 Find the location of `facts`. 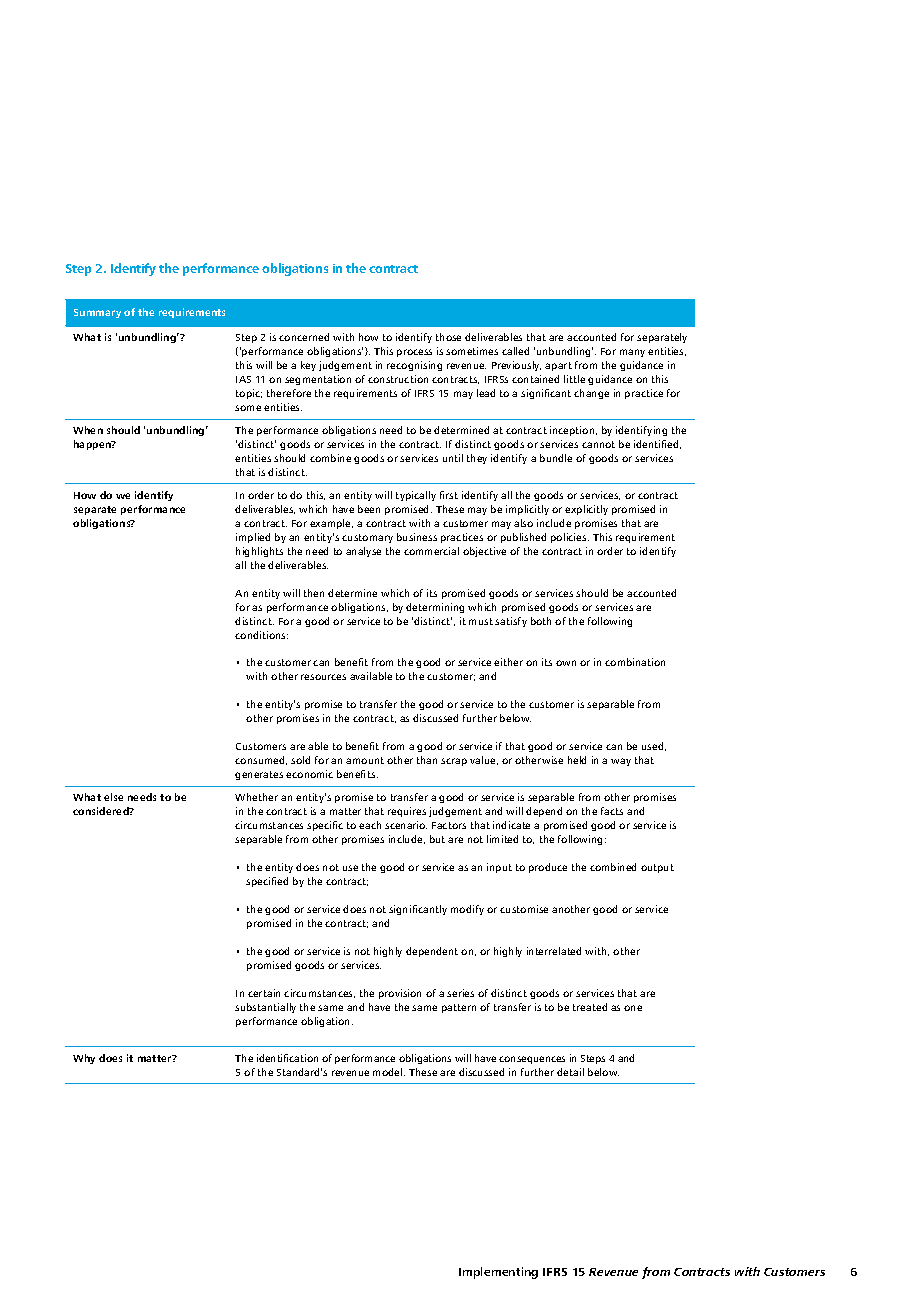

facts is located at coordinates (612, 811).
